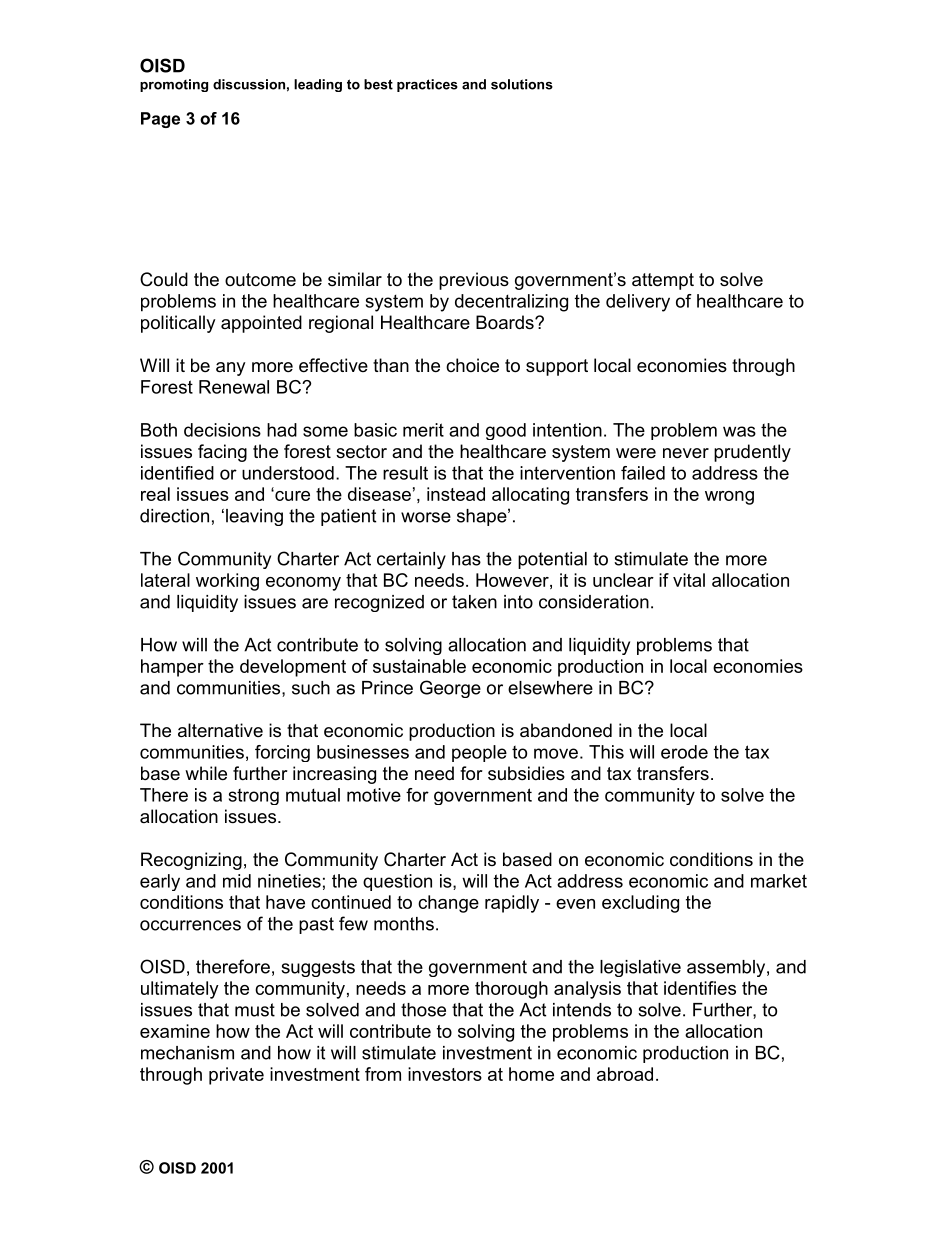  Describe the element at coordinates (222, 430) in the image. I see `decisions` at that location.
